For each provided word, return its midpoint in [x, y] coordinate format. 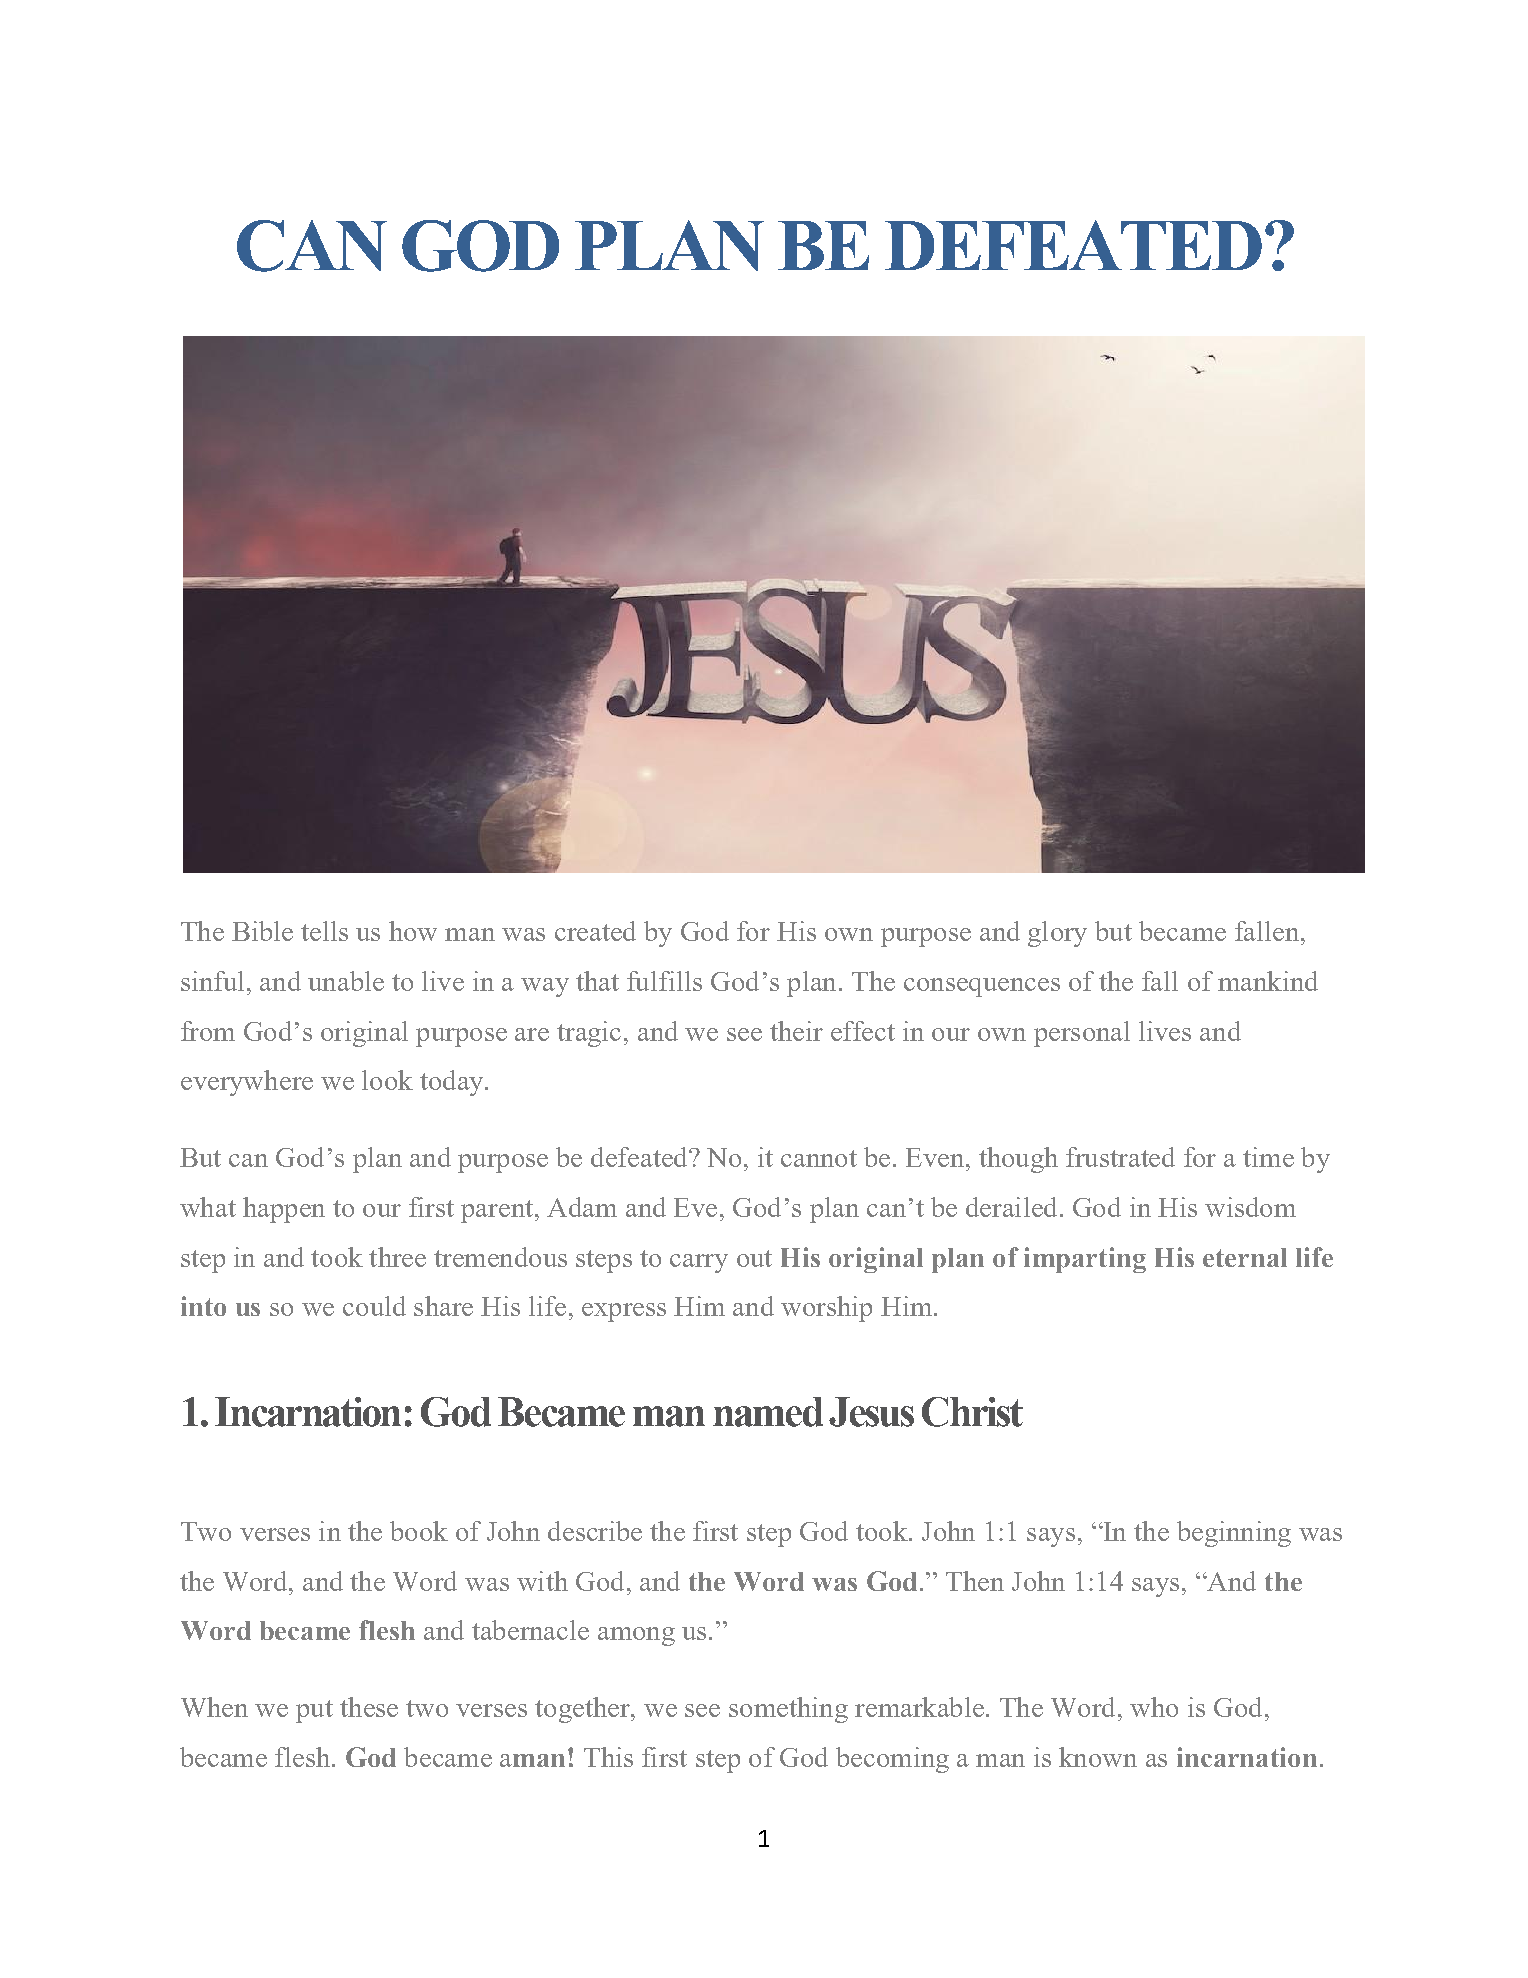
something [788, 1710]
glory [1057, 934]
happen [284, 1210]
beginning [1234, 1534]
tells [324, 931]
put [314, 1711]
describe [595, 1531]
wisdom [1250, 1207]
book [419, 1531]
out [754, 1258]
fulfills [664, 981]
